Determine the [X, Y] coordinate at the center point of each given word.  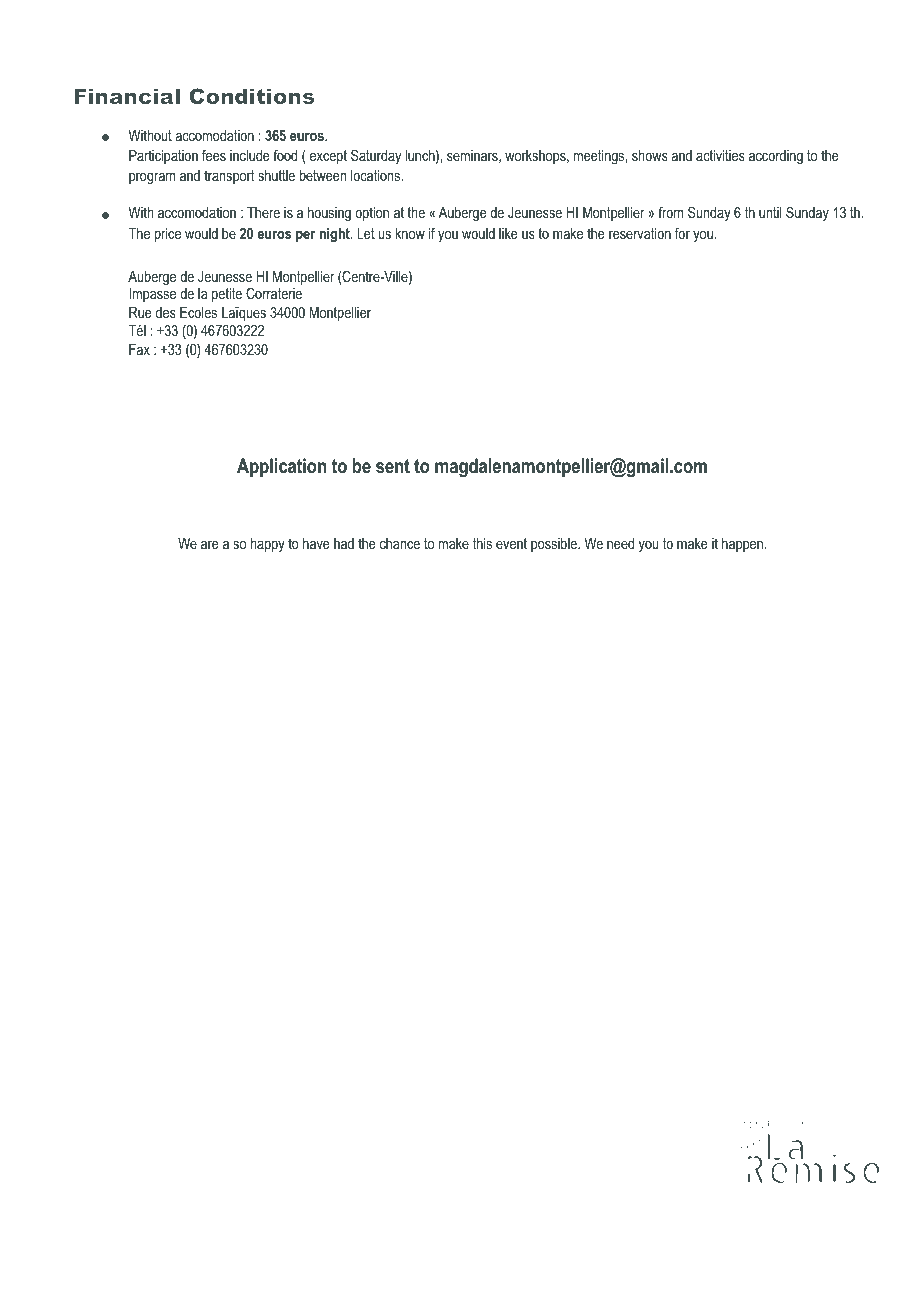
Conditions [252, 96]
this [482, 543]
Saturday [376, 157]
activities [720, 155]
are [210, 544]
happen [742, 545]
